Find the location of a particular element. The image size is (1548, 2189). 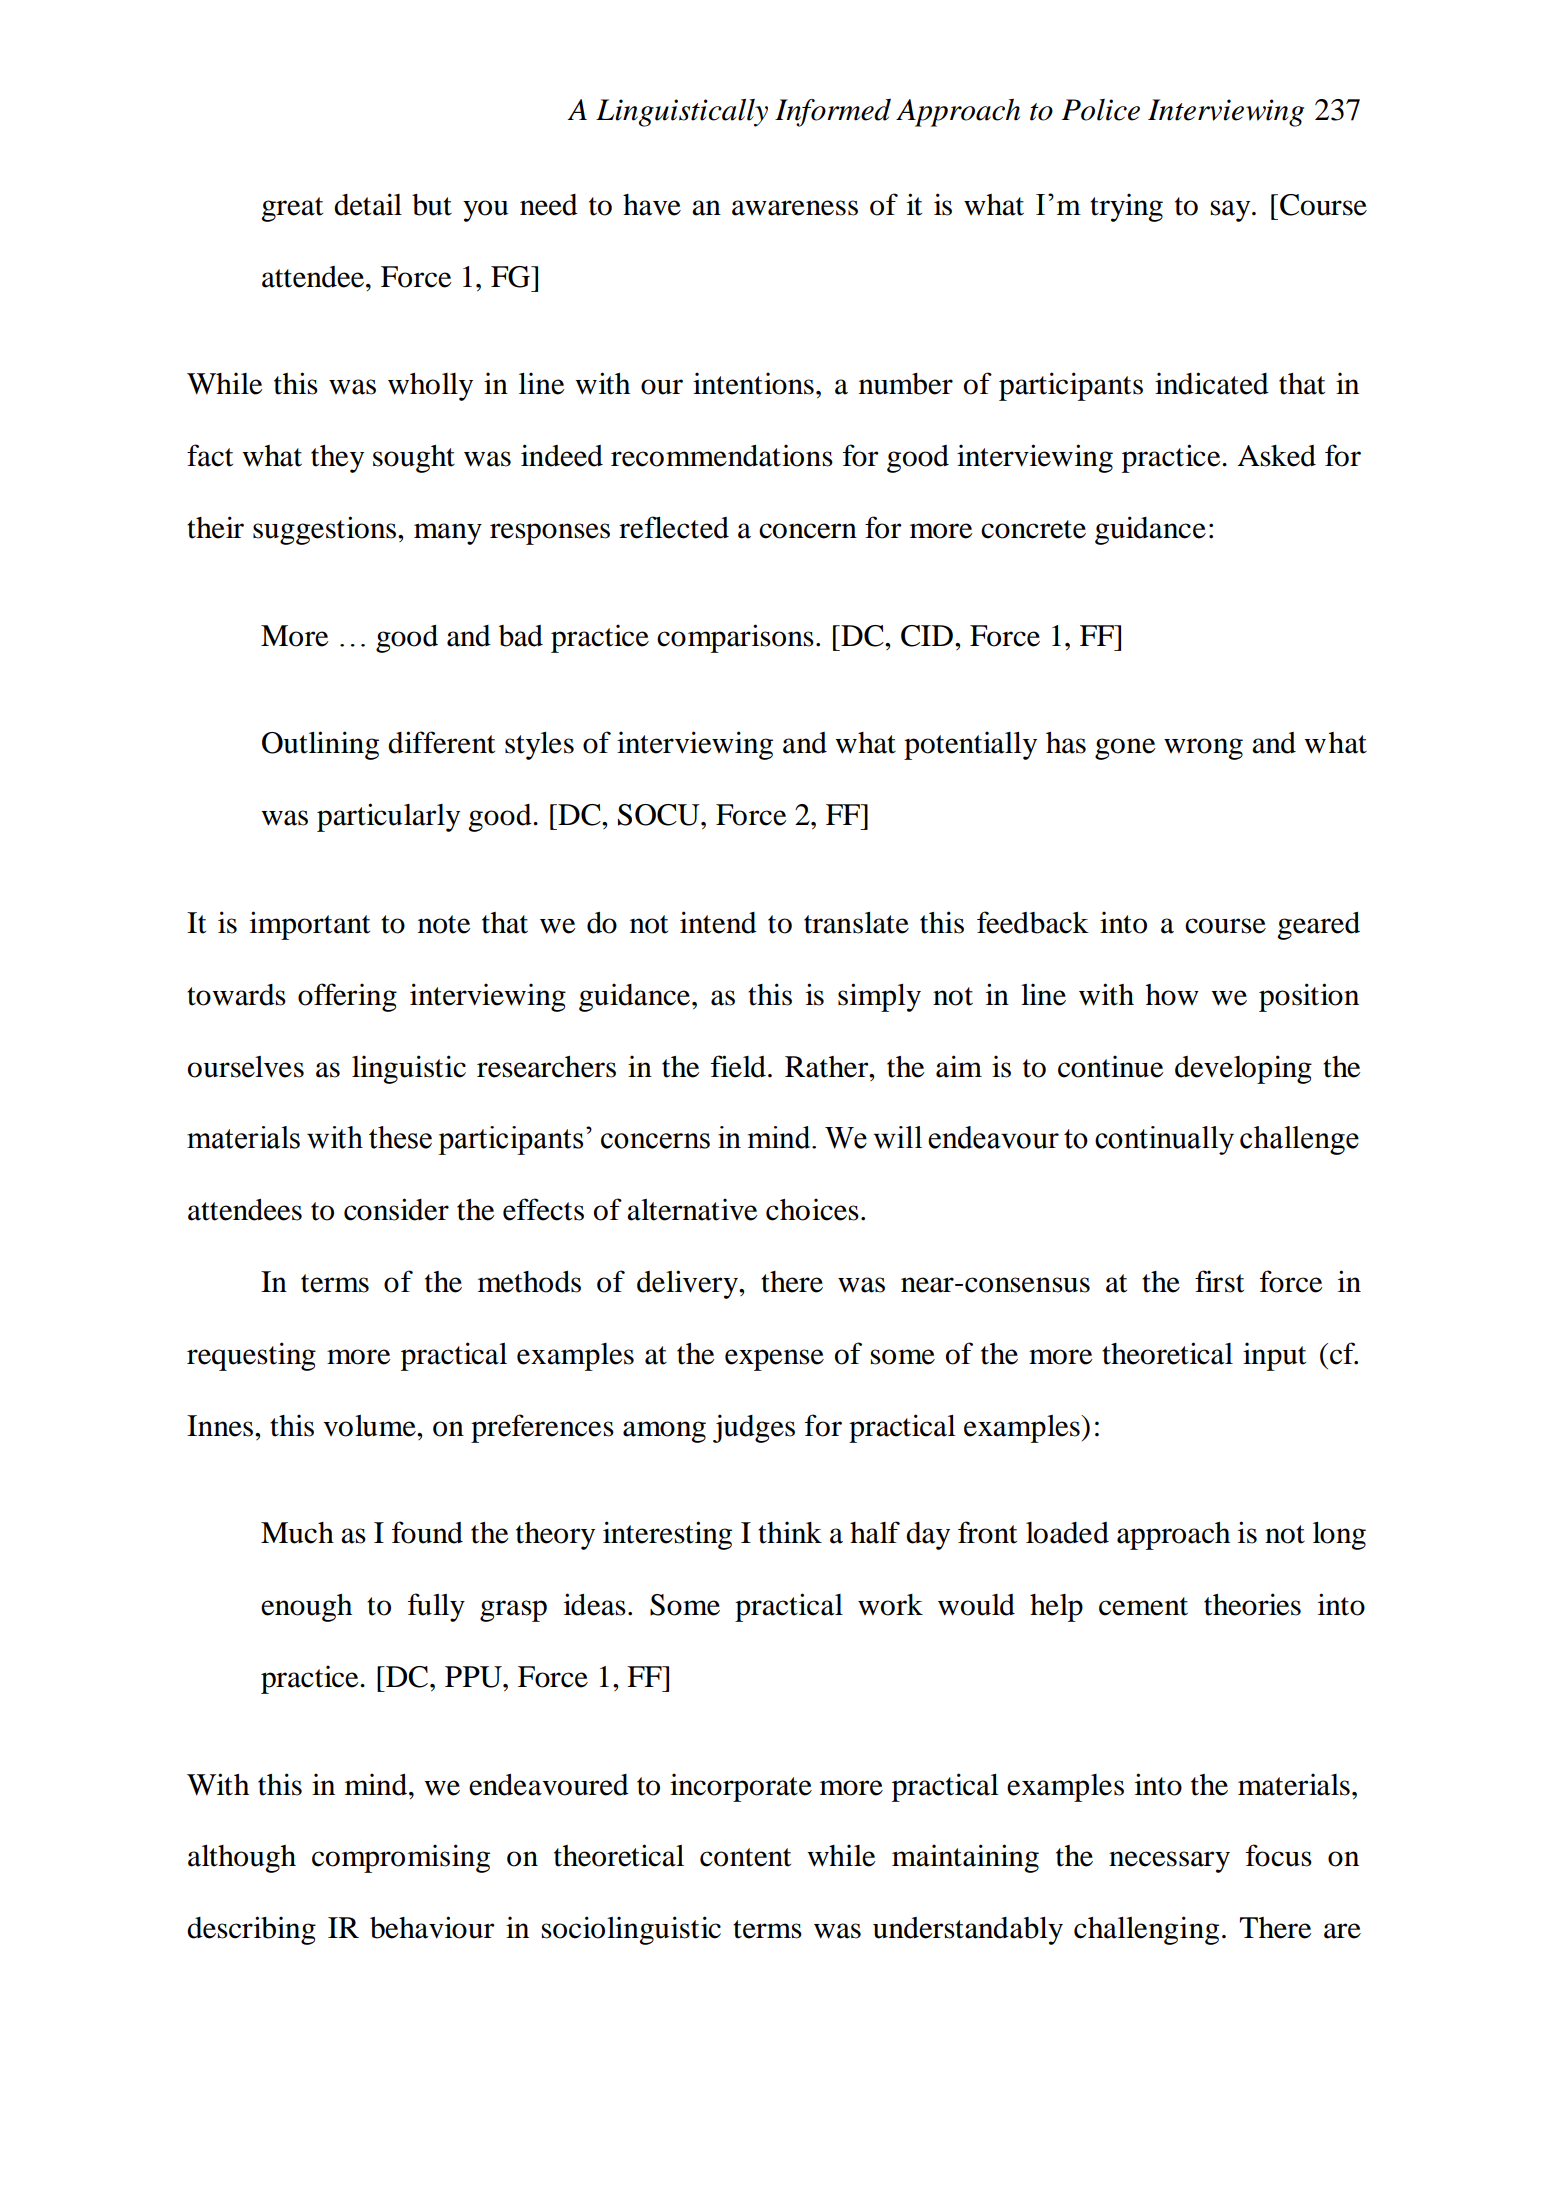

necessary is located at coordinates (1169, 1862).
